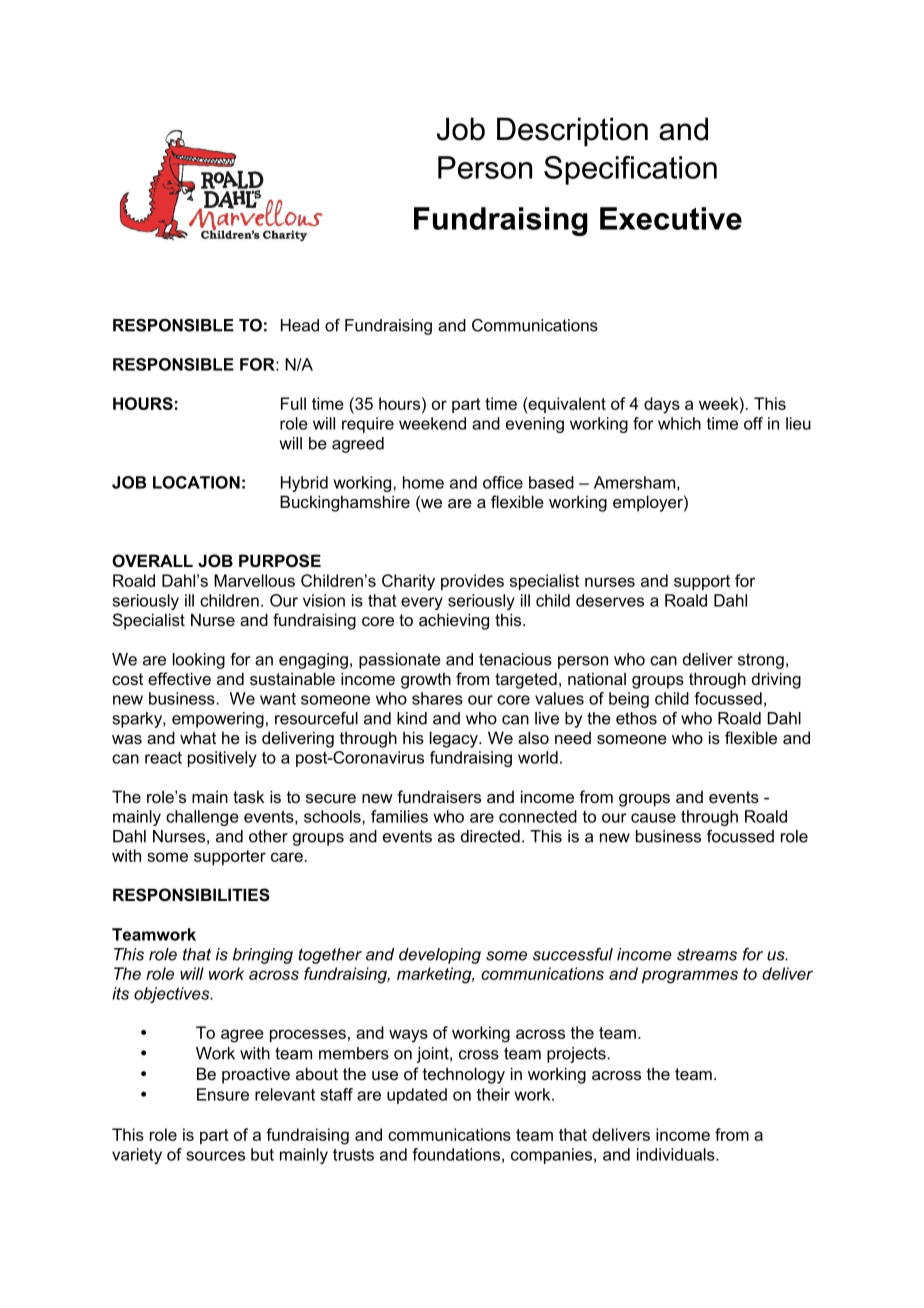  I want to click on streams, so click(707, 954).
